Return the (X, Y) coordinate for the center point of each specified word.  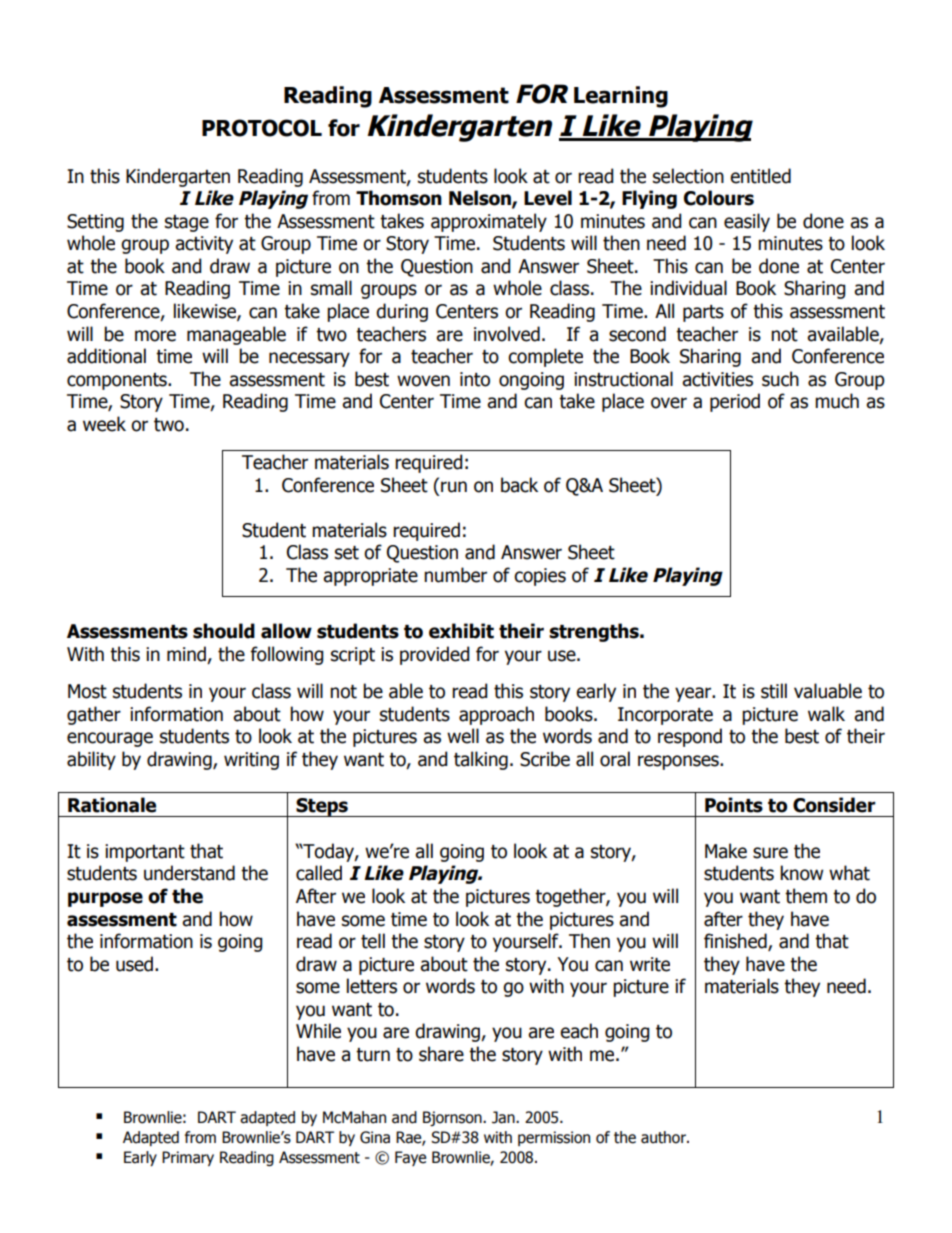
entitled (760, 176)
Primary (188, 1158)
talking (481, 760)
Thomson (399, 198)
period (735, 402)
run (454, 487)
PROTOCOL (262, 128)
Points (734, 805)
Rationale (112, 805)
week (104, 424)
